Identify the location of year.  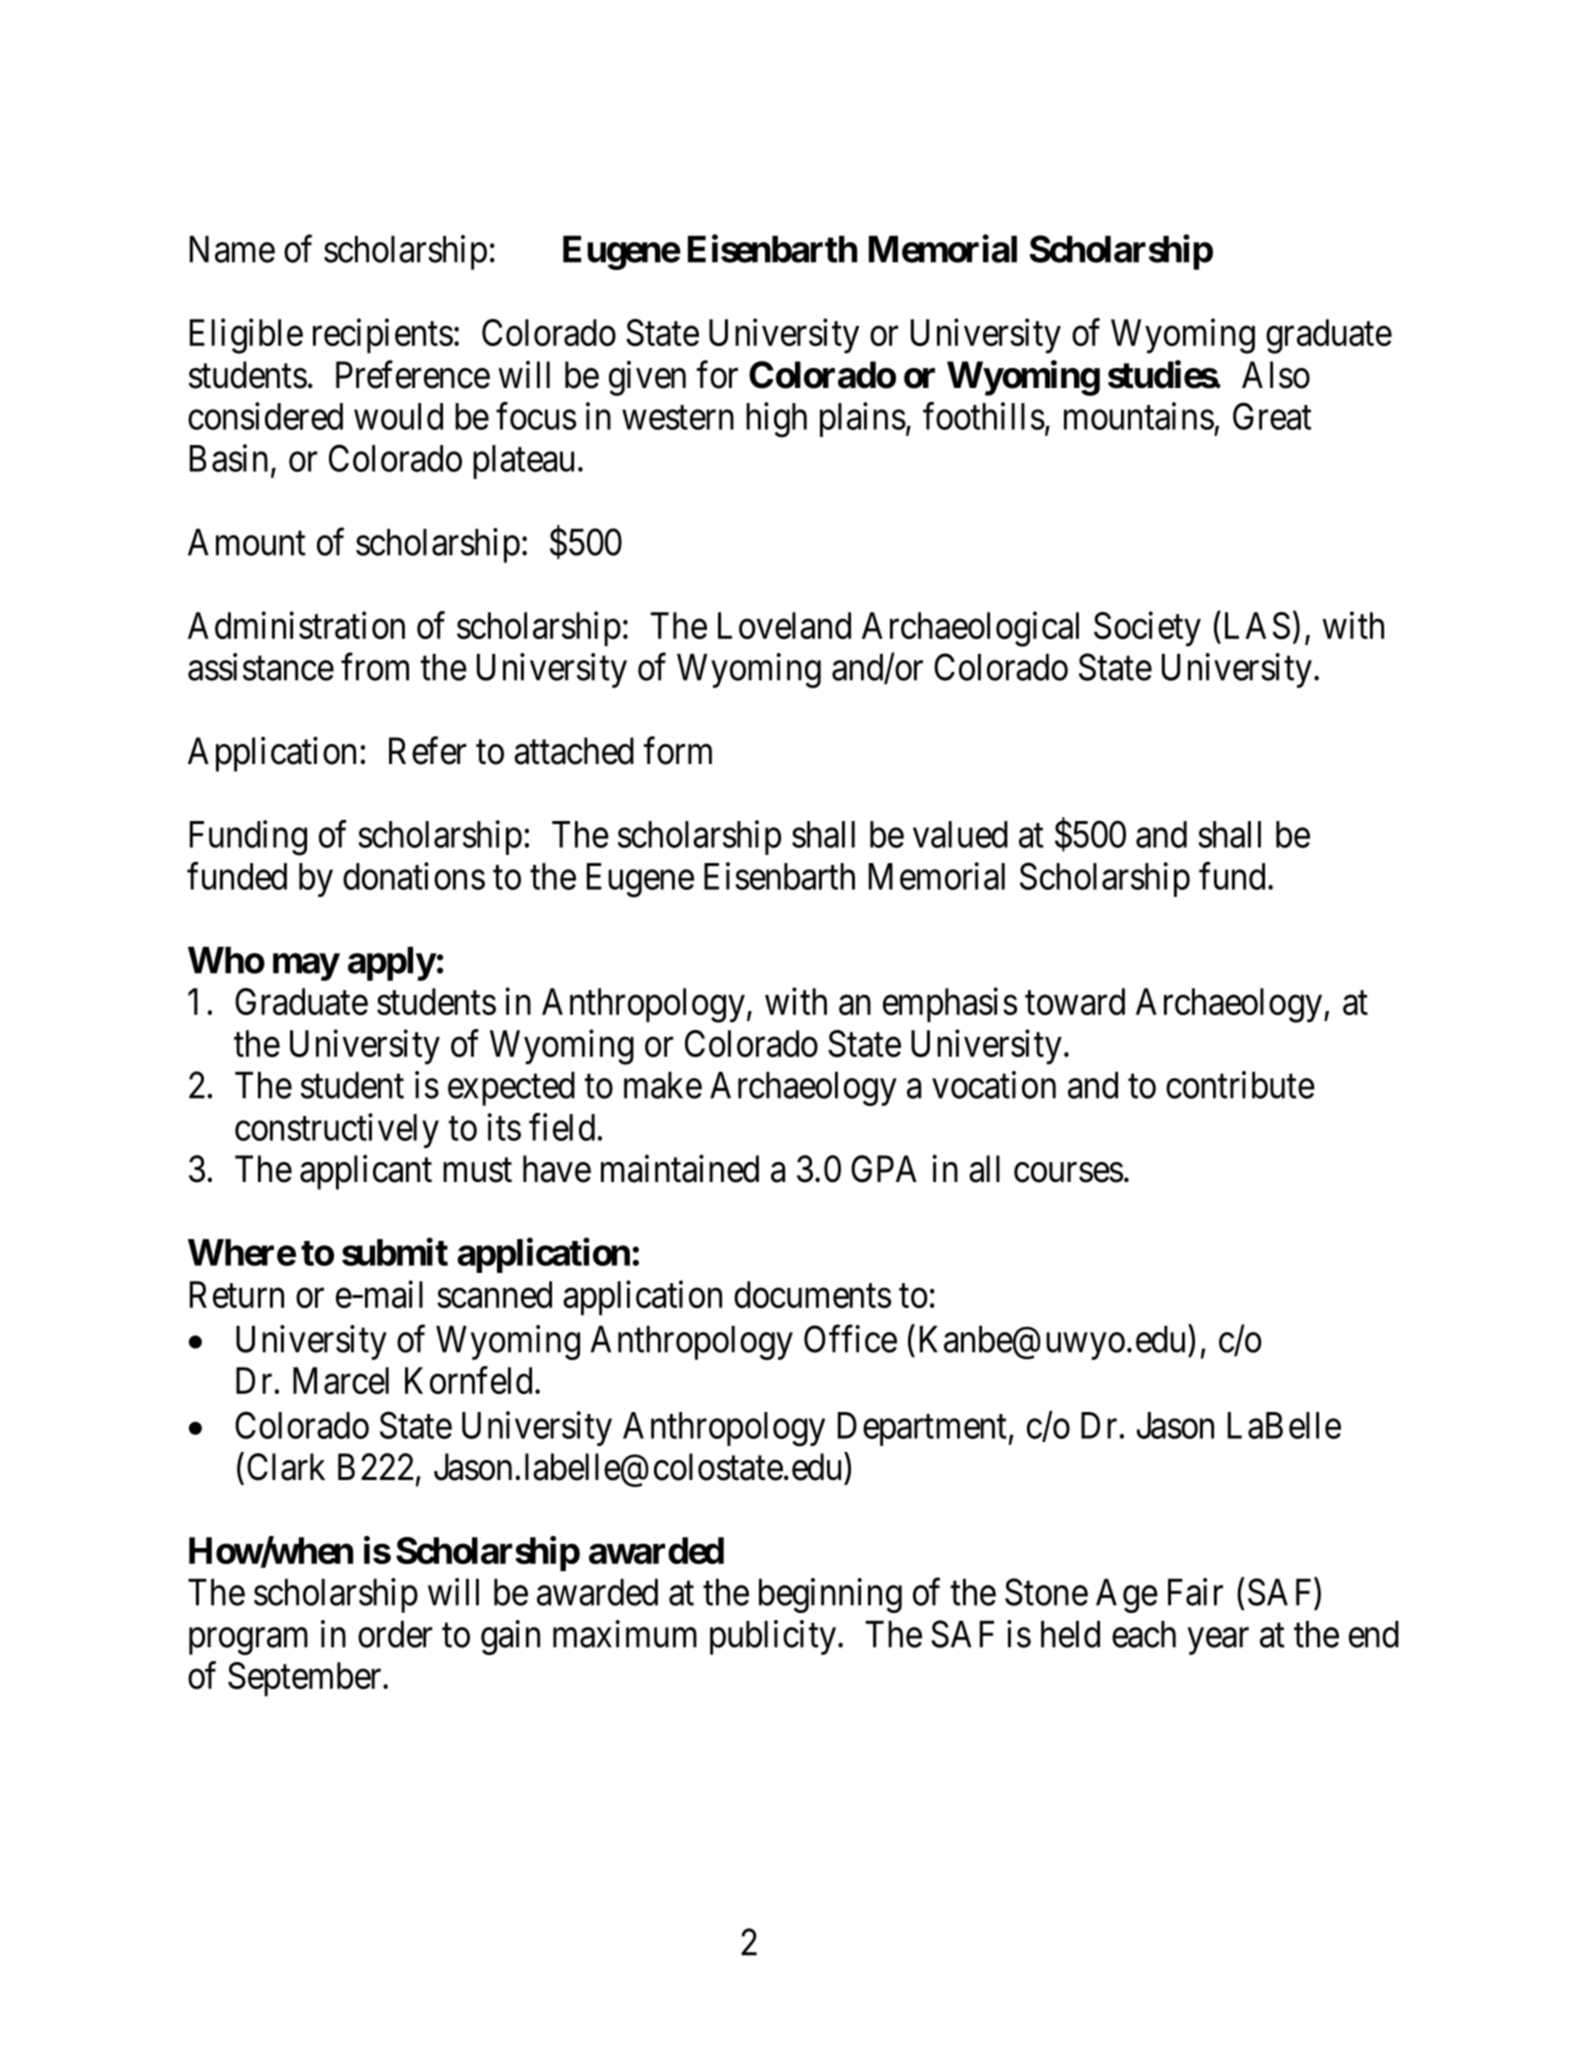
(1218, 1641).
